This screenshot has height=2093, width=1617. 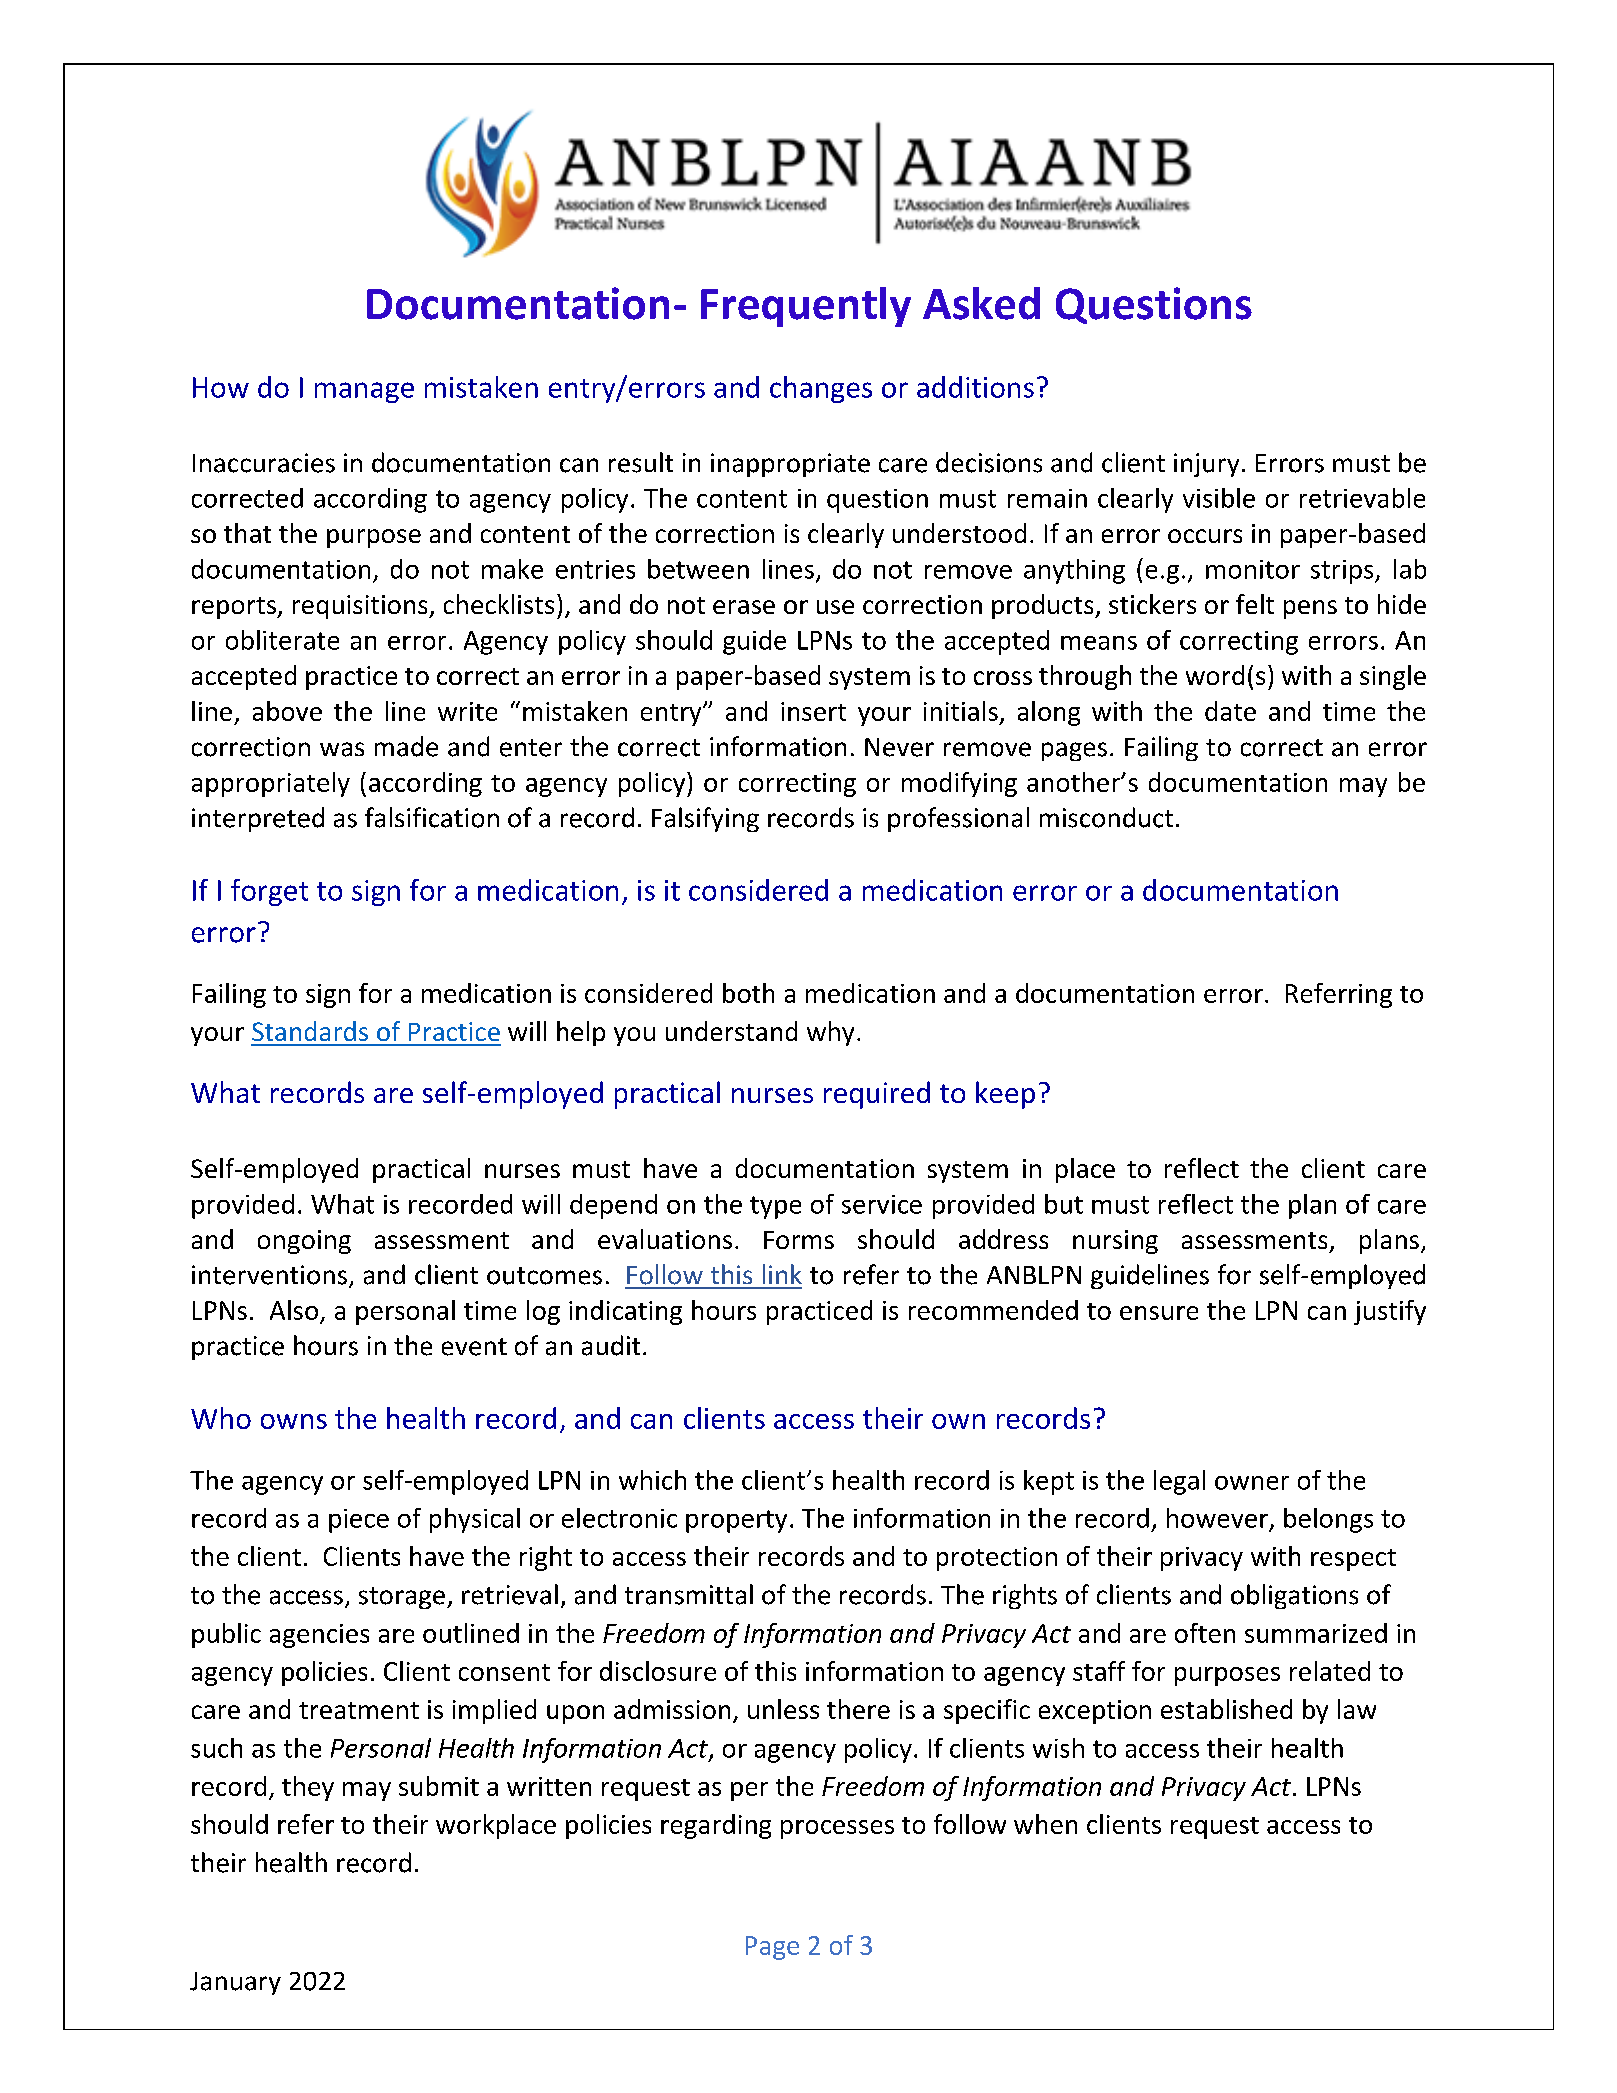 I want to click on ensure, so click(x=1159, y=1313).
